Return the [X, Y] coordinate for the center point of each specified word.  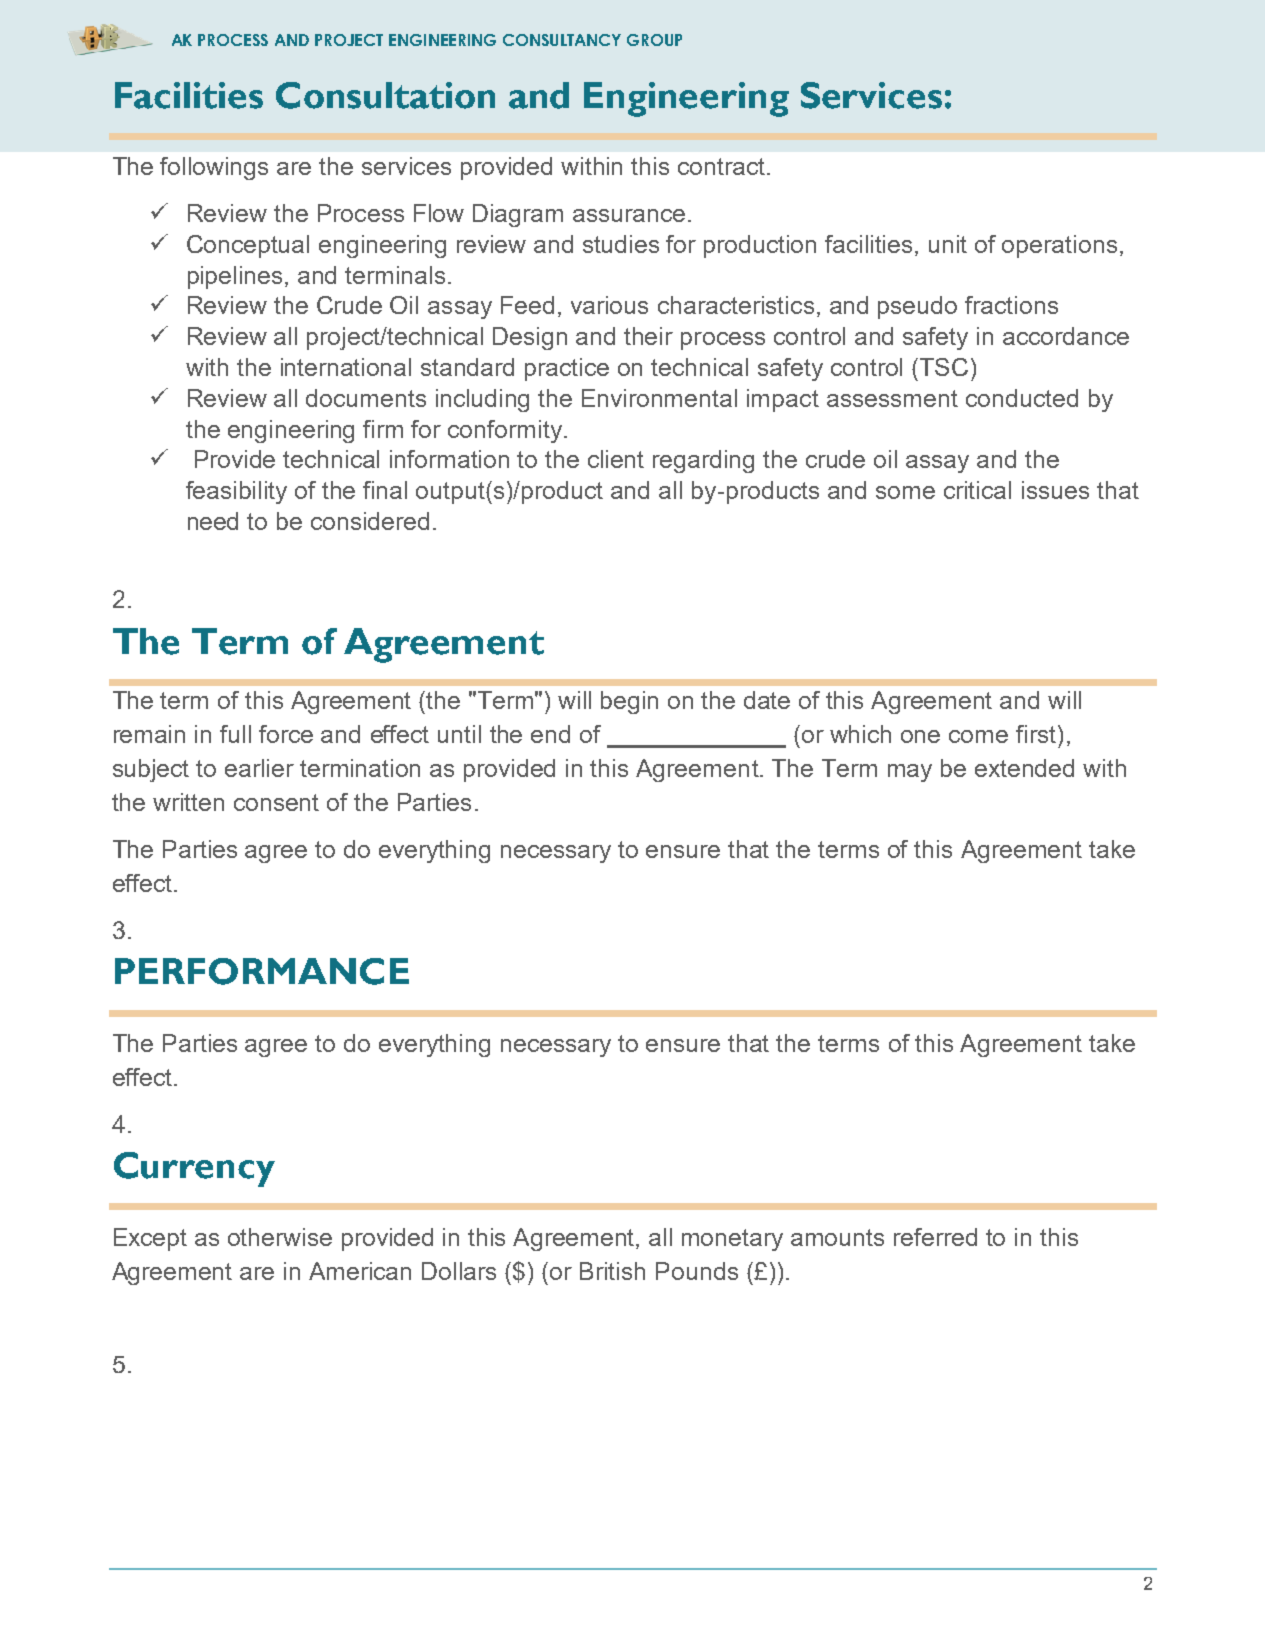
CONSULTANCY [562, 40]
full [235, 734]
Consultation [385, 95]
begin [629, 702]
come [978, 736]
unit [948, 244]
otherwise [280, 1237]
